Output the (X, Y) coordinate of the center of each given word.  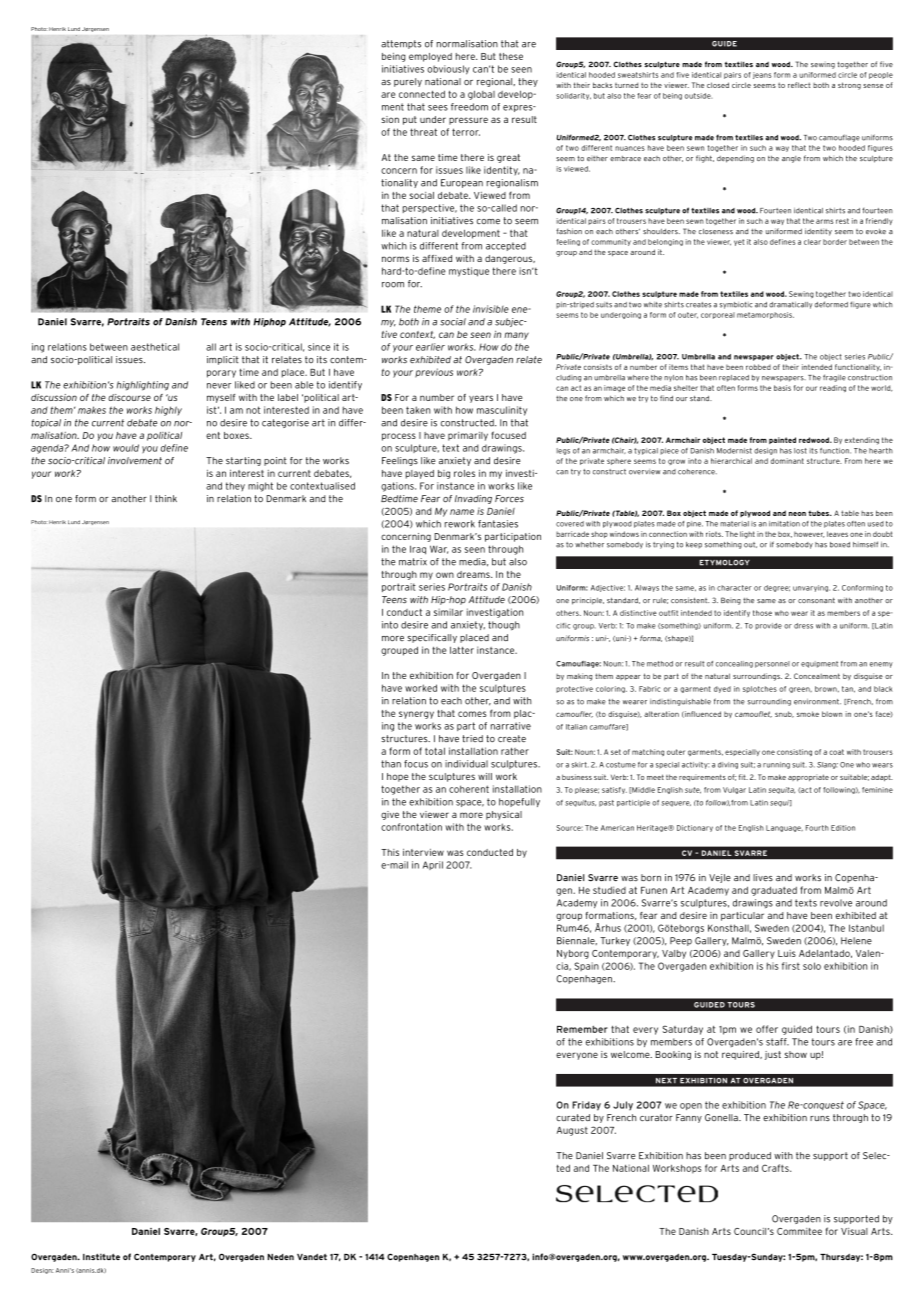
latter (462, 650)
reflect (799, 85)
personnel (772, 664)
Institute (101, 1256)
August (572, 1131)
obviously (448, 70)
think (166, 498)
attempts (401, 44)
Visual (854, 1231)
